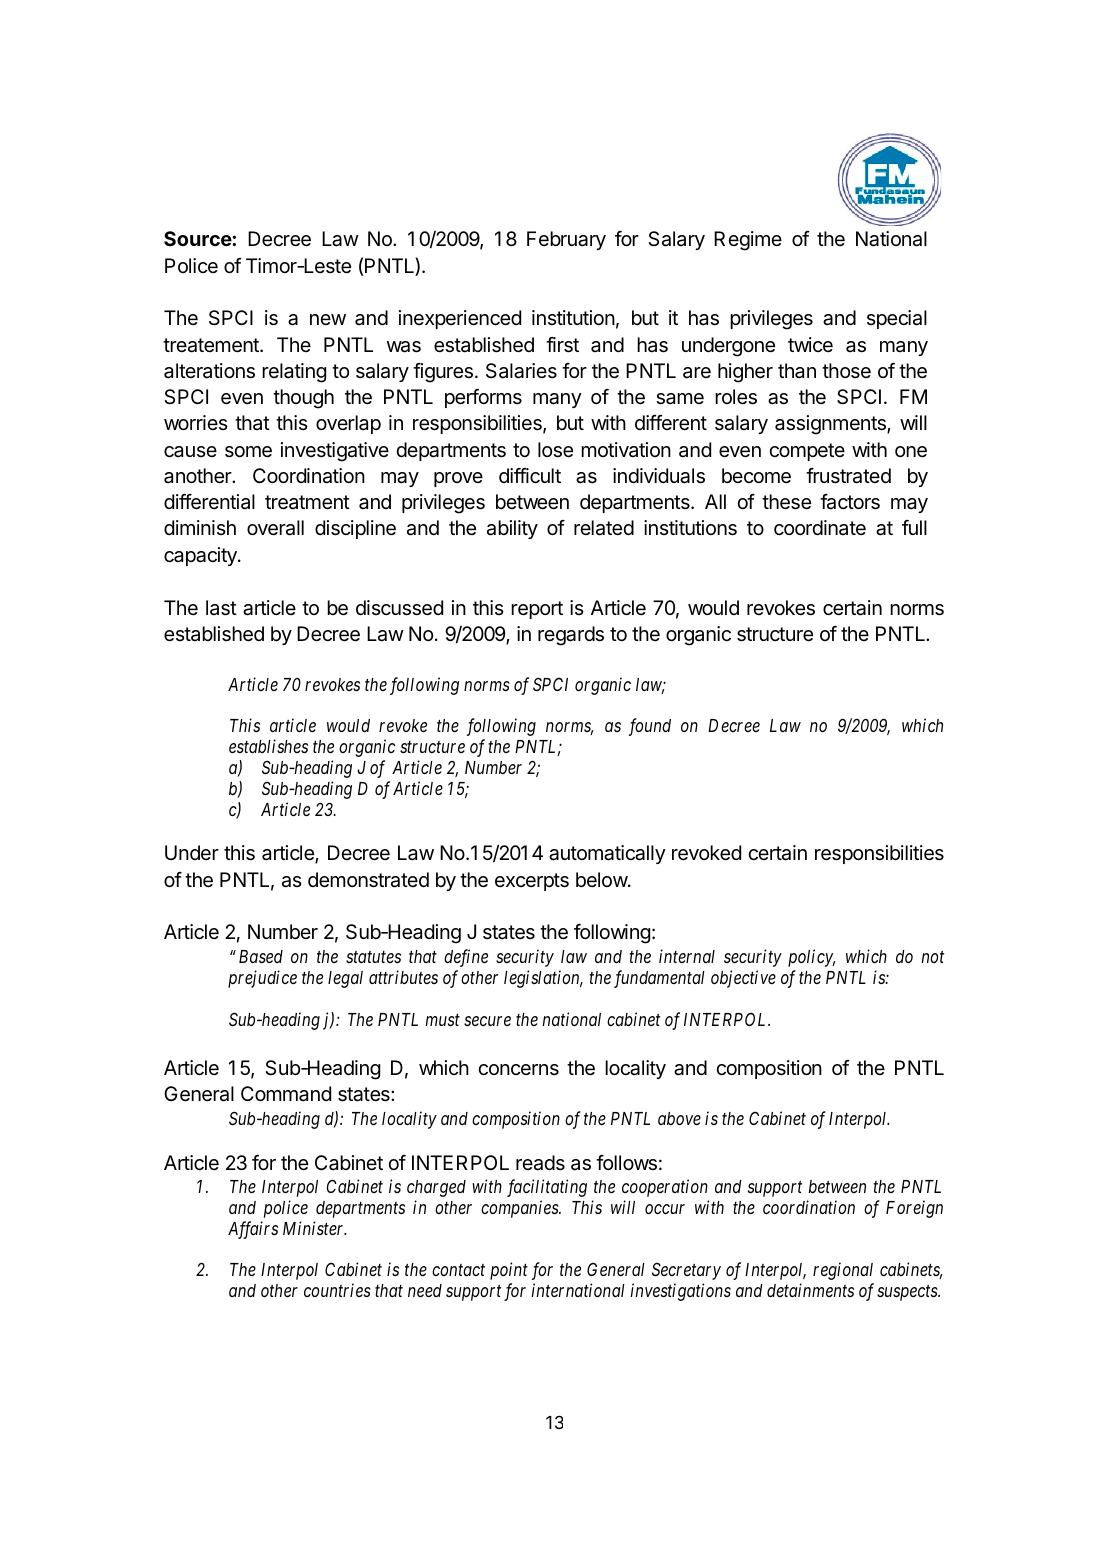  What do you see at coordinates (328, 319) in the screenshot?
I see `new` at bounding box center [328, 319].
